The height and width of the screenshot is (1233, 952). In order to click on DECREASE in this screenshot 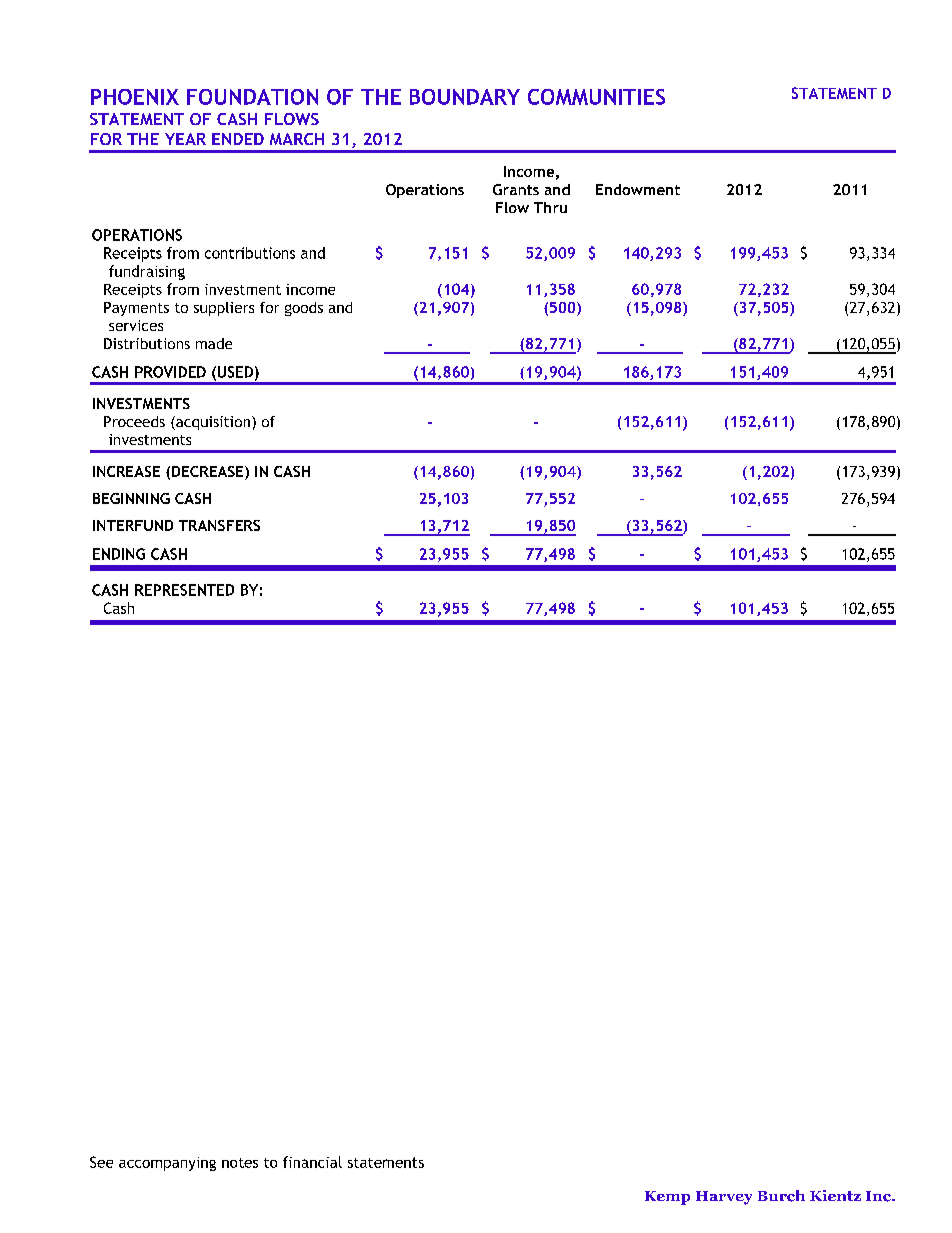, I will do `click(209, 473)`.
